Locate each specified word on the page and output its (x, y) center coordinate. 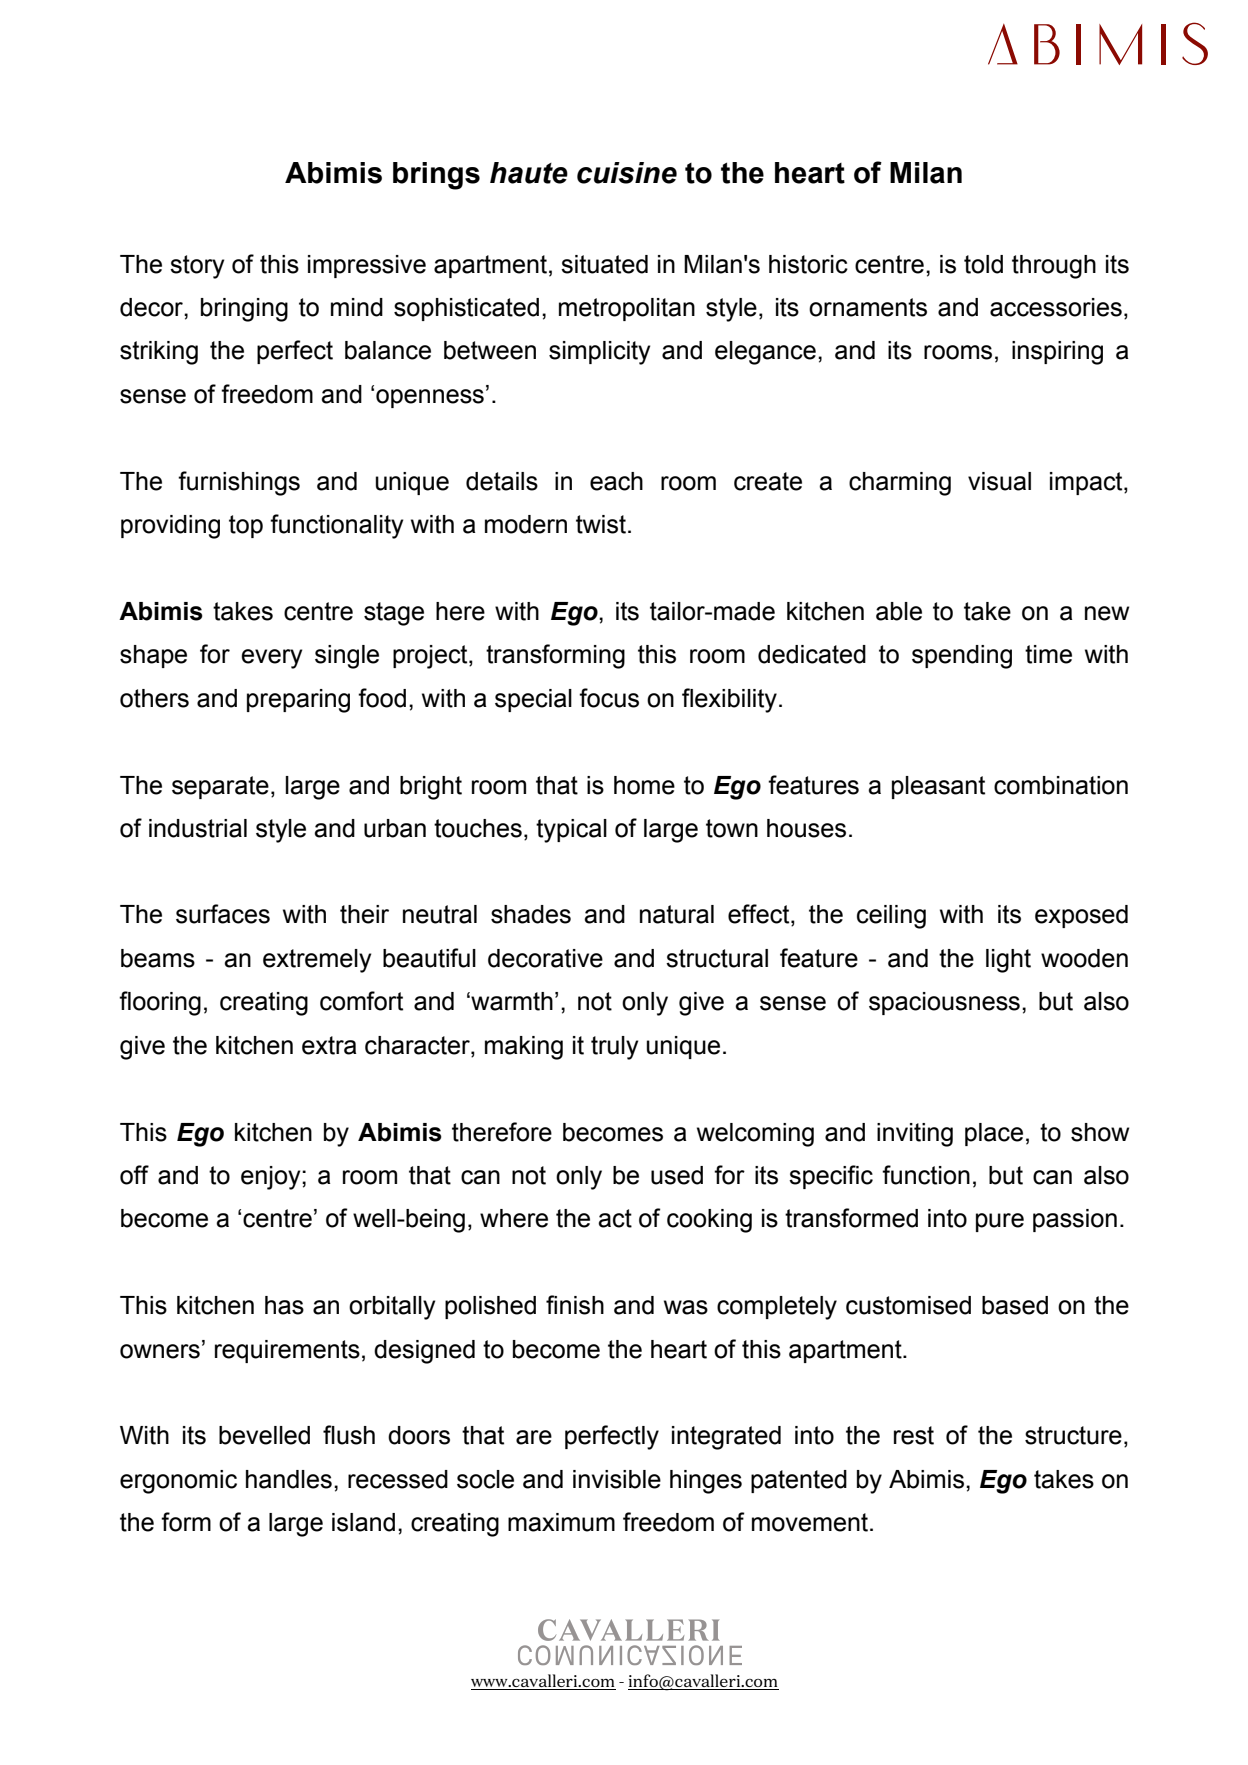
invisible (617, 1479)
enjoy (272, 1178)
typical (571, 831)
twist (601, 524)
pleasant (938, 787)
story (197, 267)
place (994, 1134)
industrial (198, 828)
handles (289, 1479)
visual (999, 481)
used (677, 1175)
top (246, 526)
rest (914, 1435)
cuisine (627, 173)
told (983, 264)
